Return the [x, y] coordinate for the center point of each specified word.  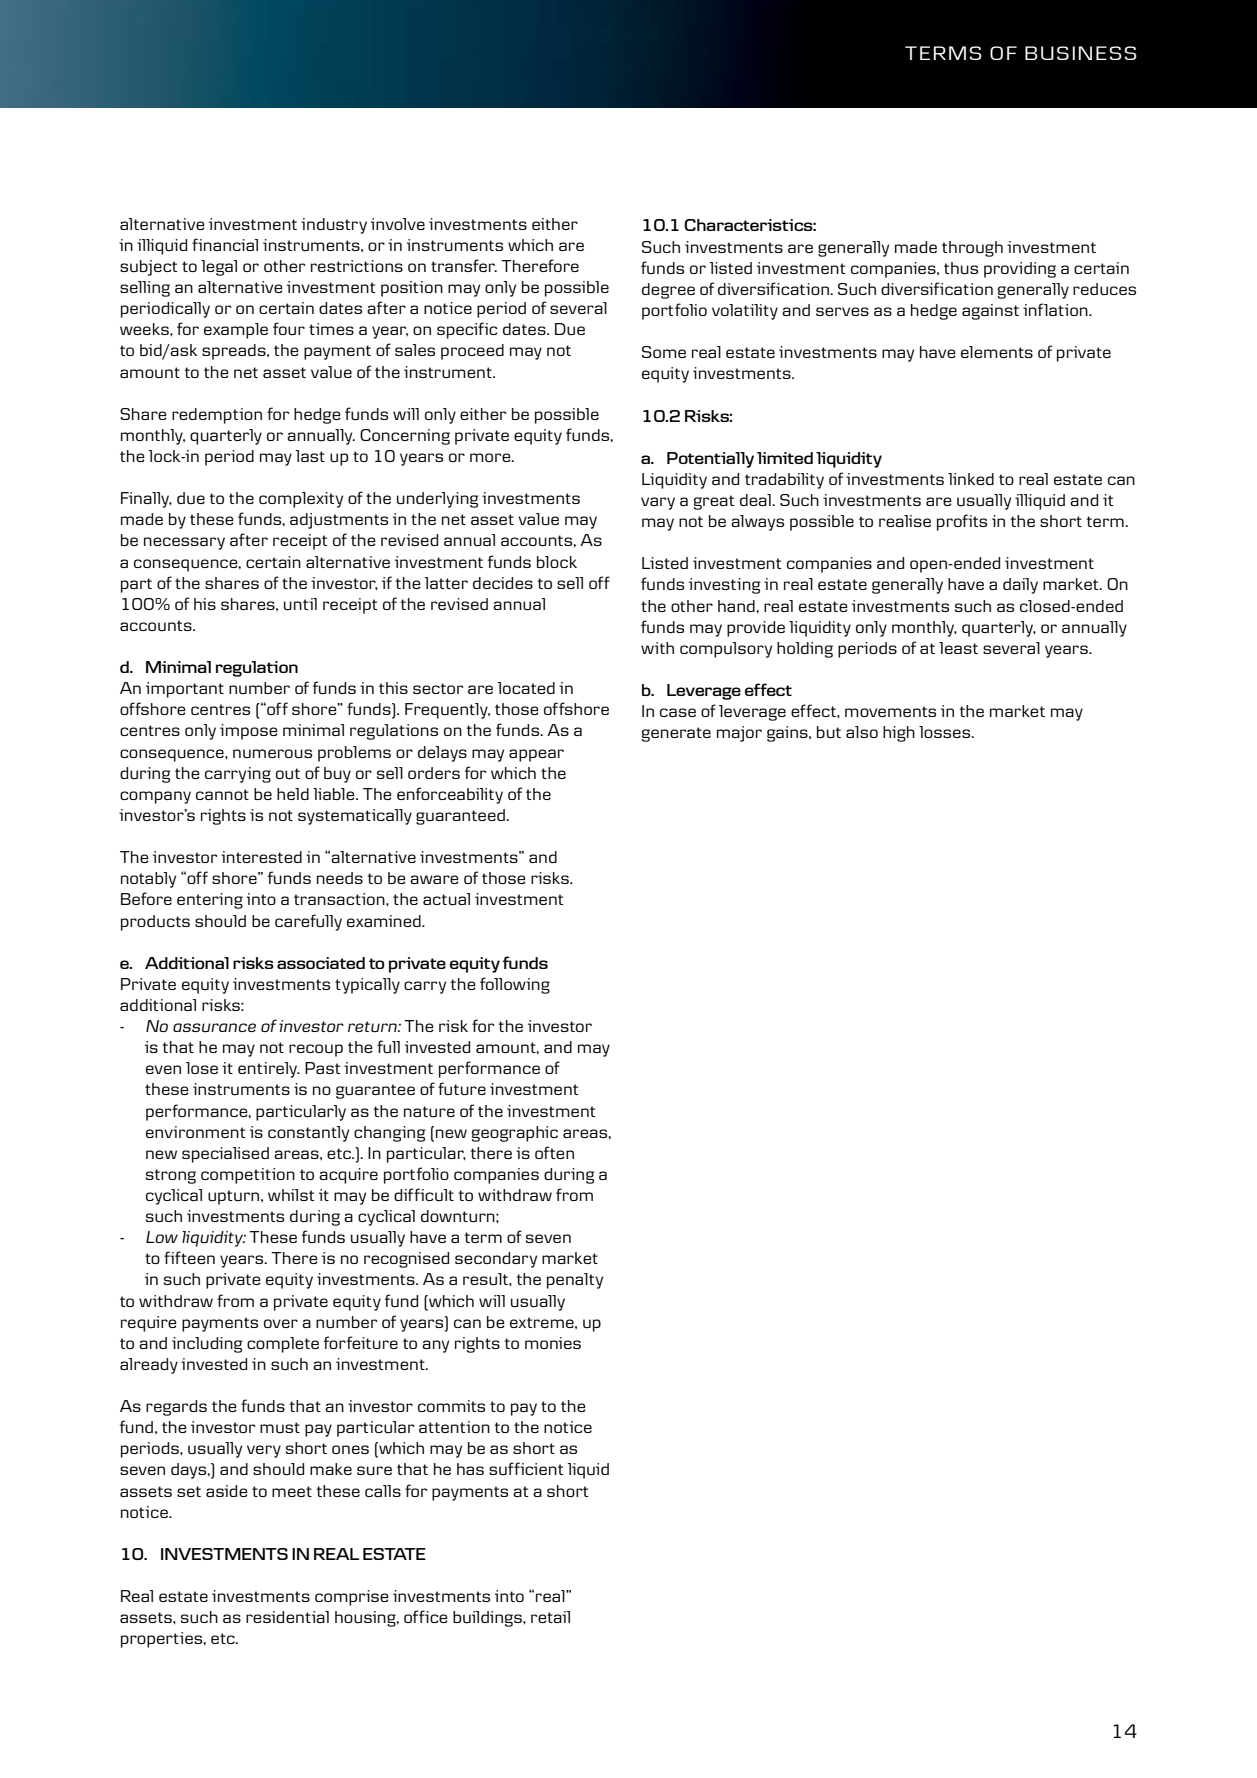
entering [210, 901]
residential [287, 1617]
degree [668, 291]
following [515, 985]
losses [946, 732]
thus [961, 268]
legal [219, 268]
